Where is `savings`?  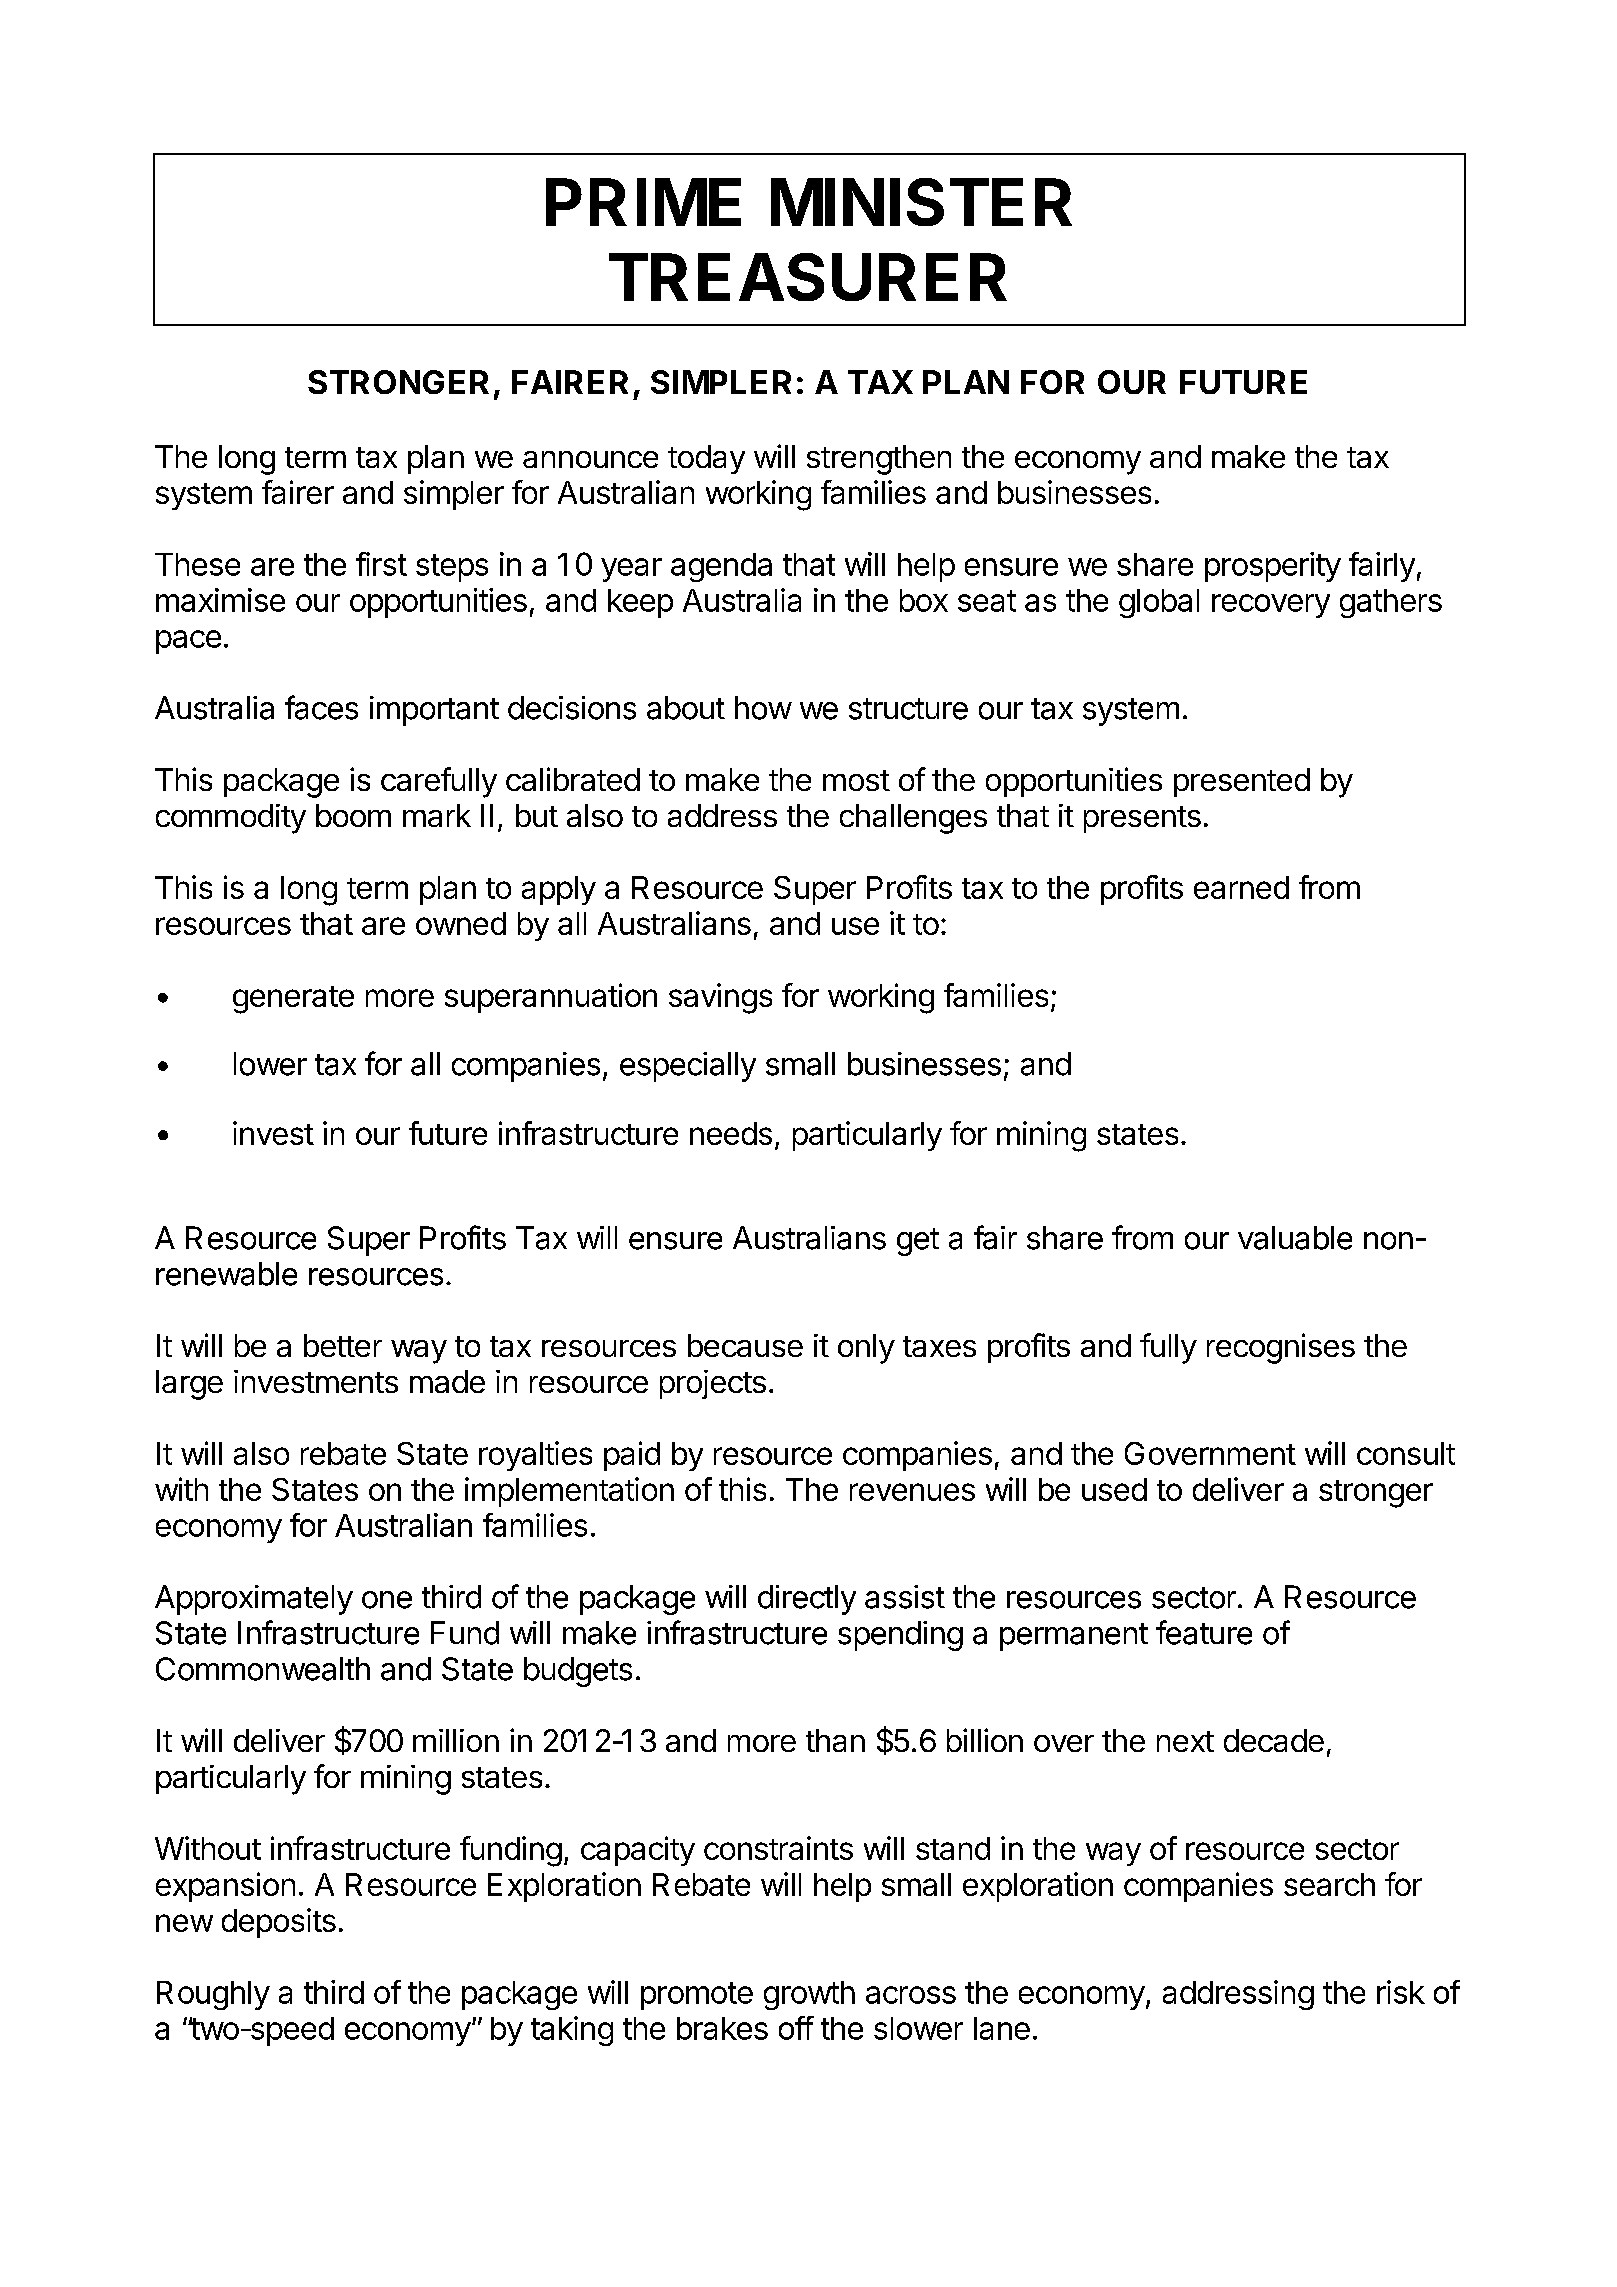 savings is located at coordinates (720, 998).
